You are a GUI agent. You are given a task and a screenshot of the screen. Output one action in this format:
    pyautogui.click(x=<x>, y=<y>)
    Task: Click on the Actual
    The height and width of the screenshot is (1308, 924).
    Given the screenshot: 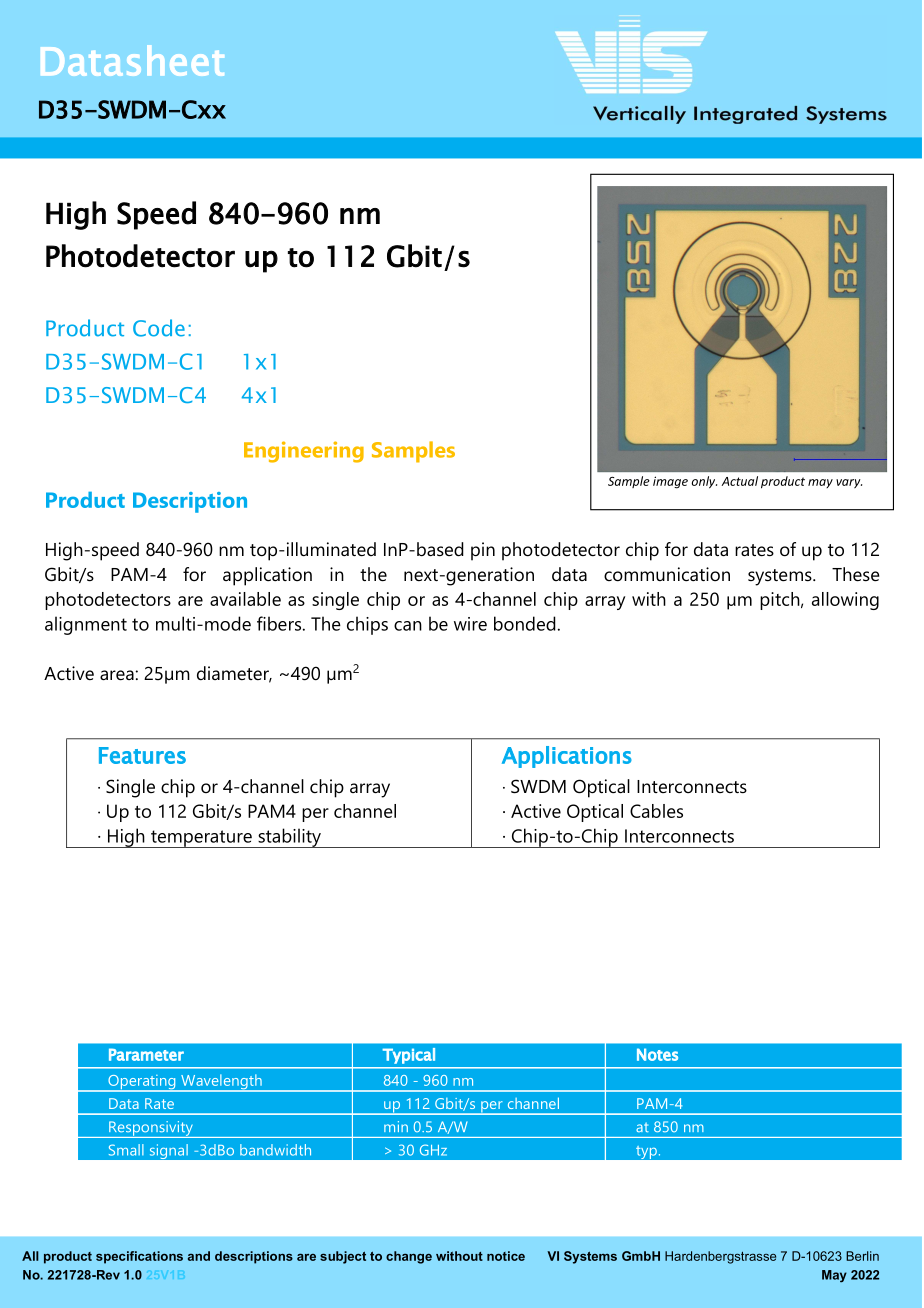 What is the action you would take?
    pyautogui.click(x=740, y=481)
